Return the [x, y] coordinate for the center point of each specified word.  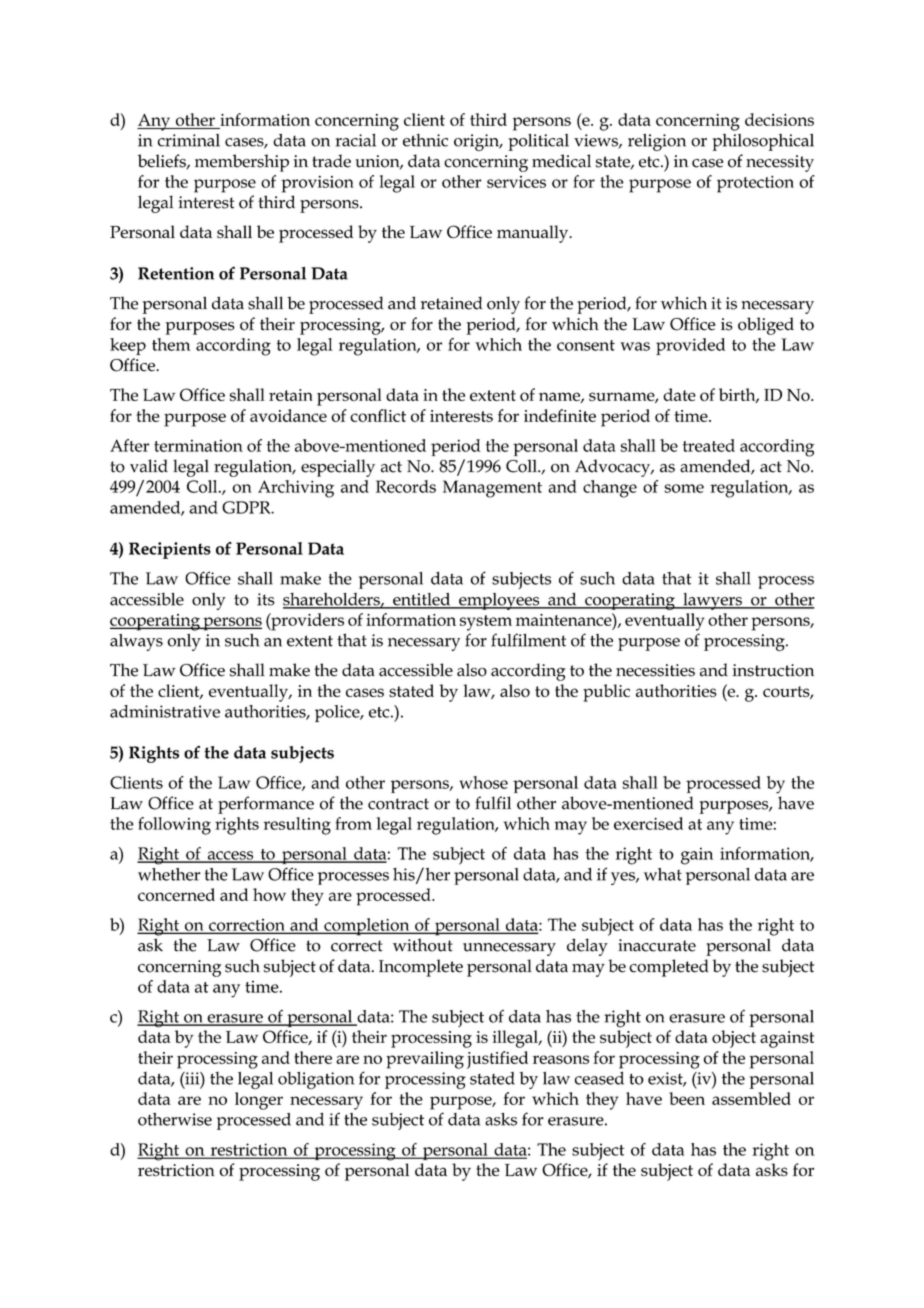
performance [266, 805]
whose [484, 782]
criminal [189, 140]
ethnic [425, 140]
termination [198, 445]
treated [709, 445]
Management [492, 489]
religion [657, 142]
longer [259, 1101]
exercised [648, 823]
